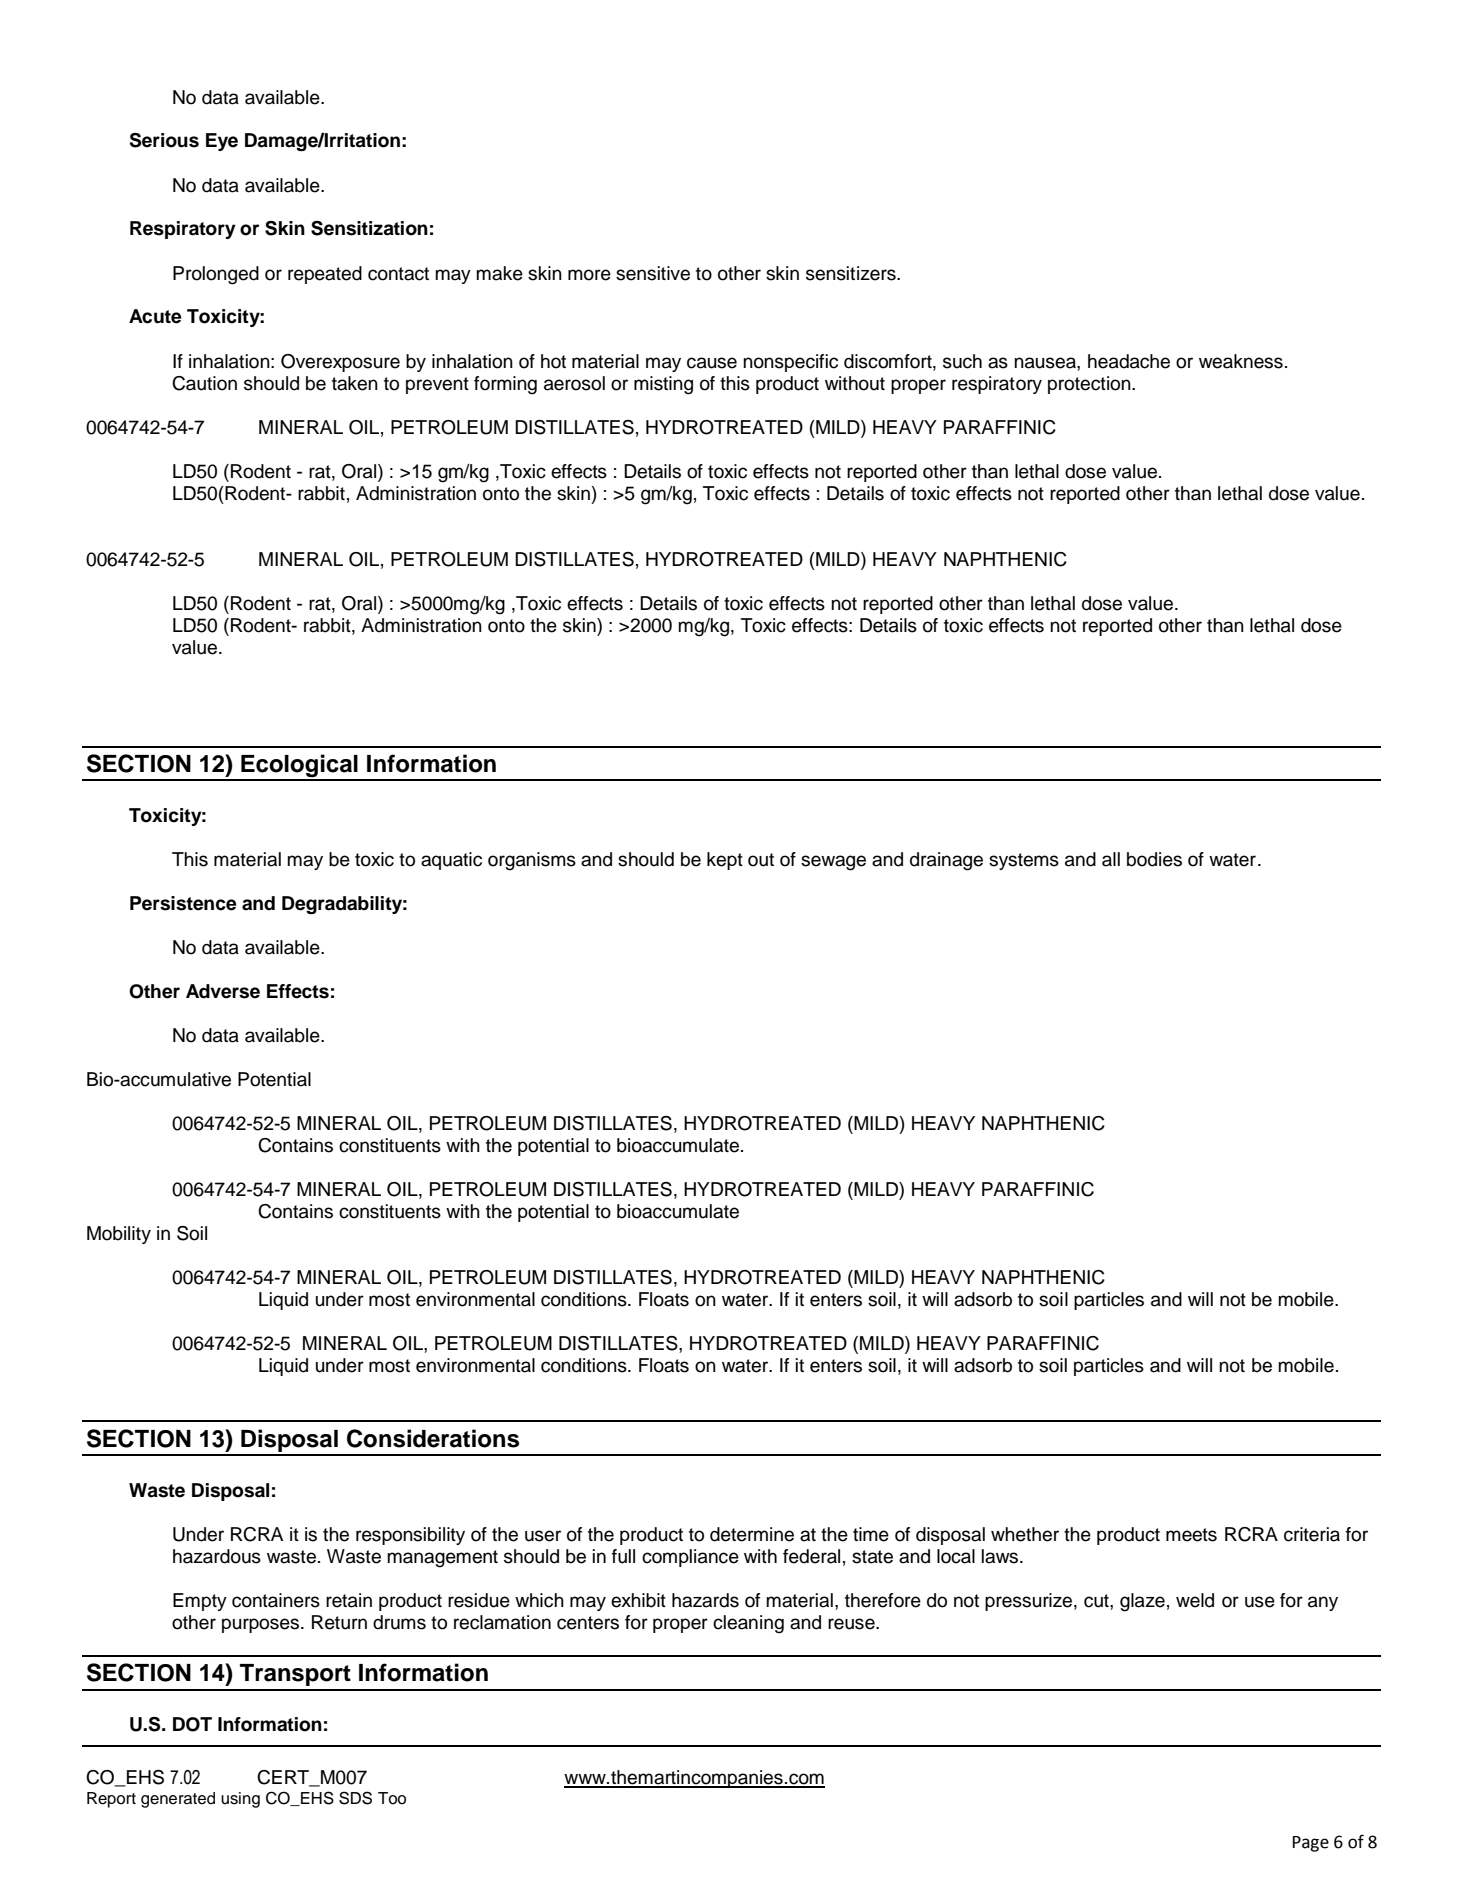 The width and height of the screenshot is (1463, 1894). Describe the element at coordinates (1154, 859) in the screenshot. I see `bodies` at that location.
